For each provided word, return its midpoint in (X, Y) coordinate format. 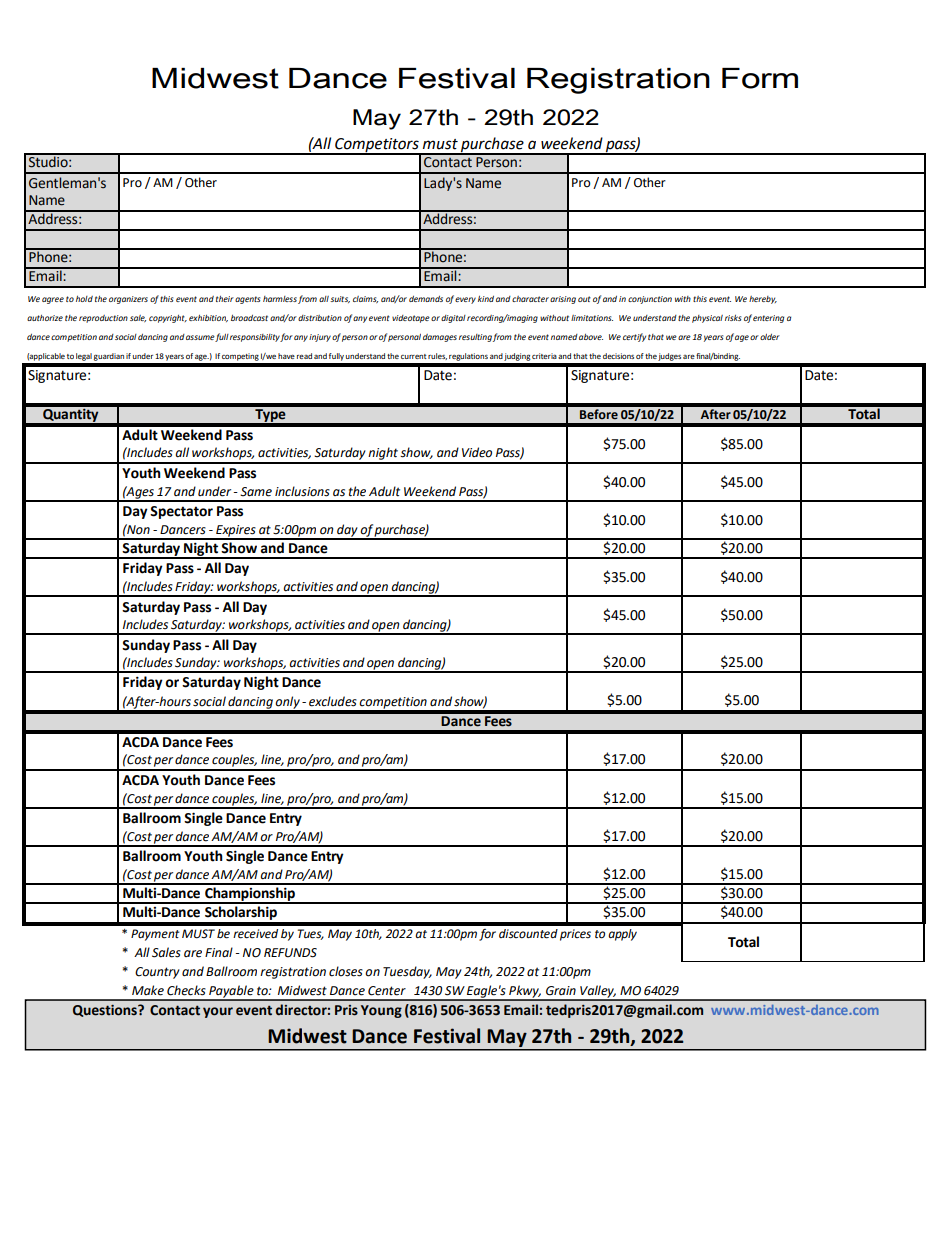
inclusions (302, 491)
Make (148, 990)
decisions (618, 356)
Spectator (181, 512)
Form (760, 78)
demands (426, 299)
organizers (128, 300)
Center (387, 991)
